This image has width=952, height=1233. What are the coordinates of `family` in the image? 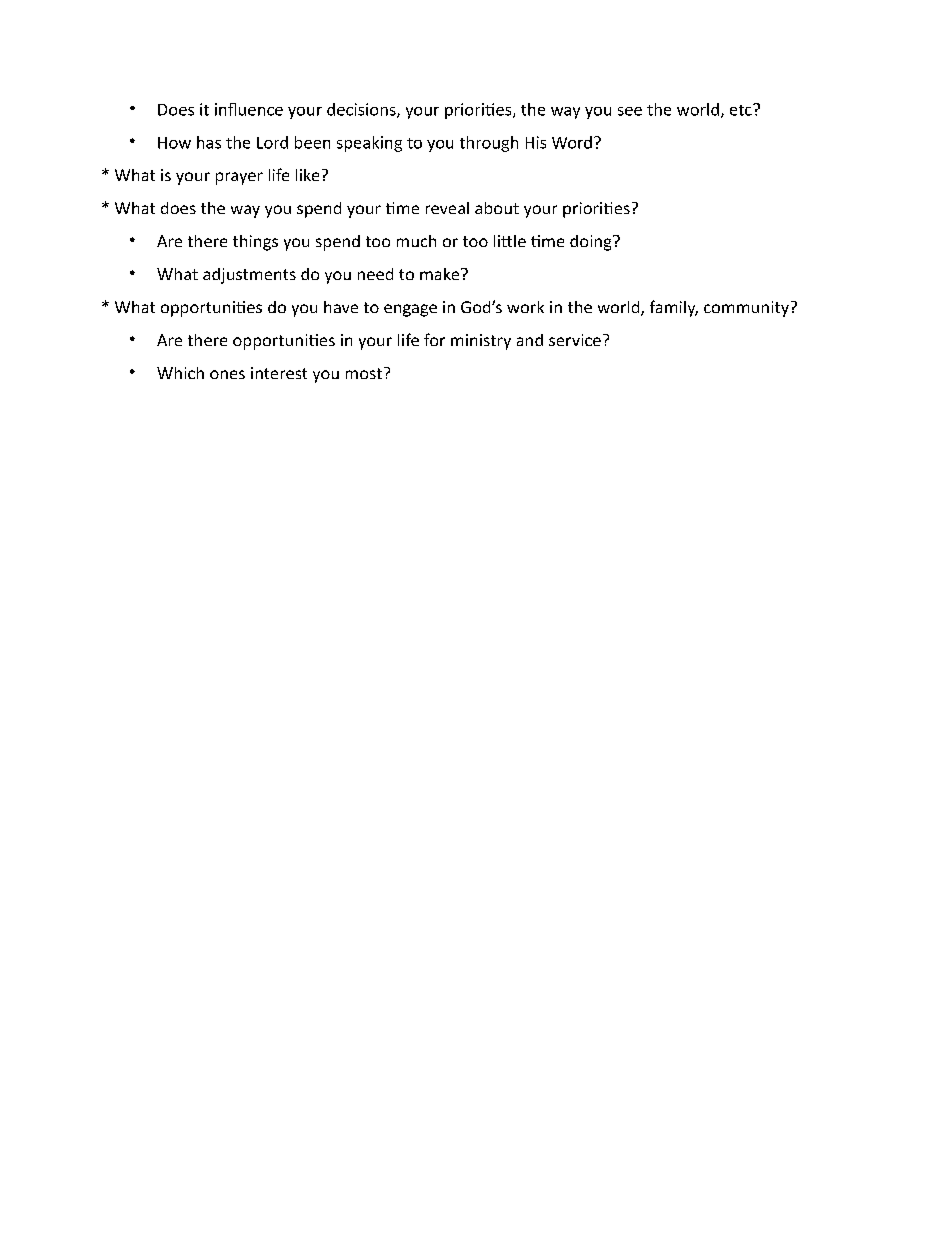 It's located at (674, 308).
